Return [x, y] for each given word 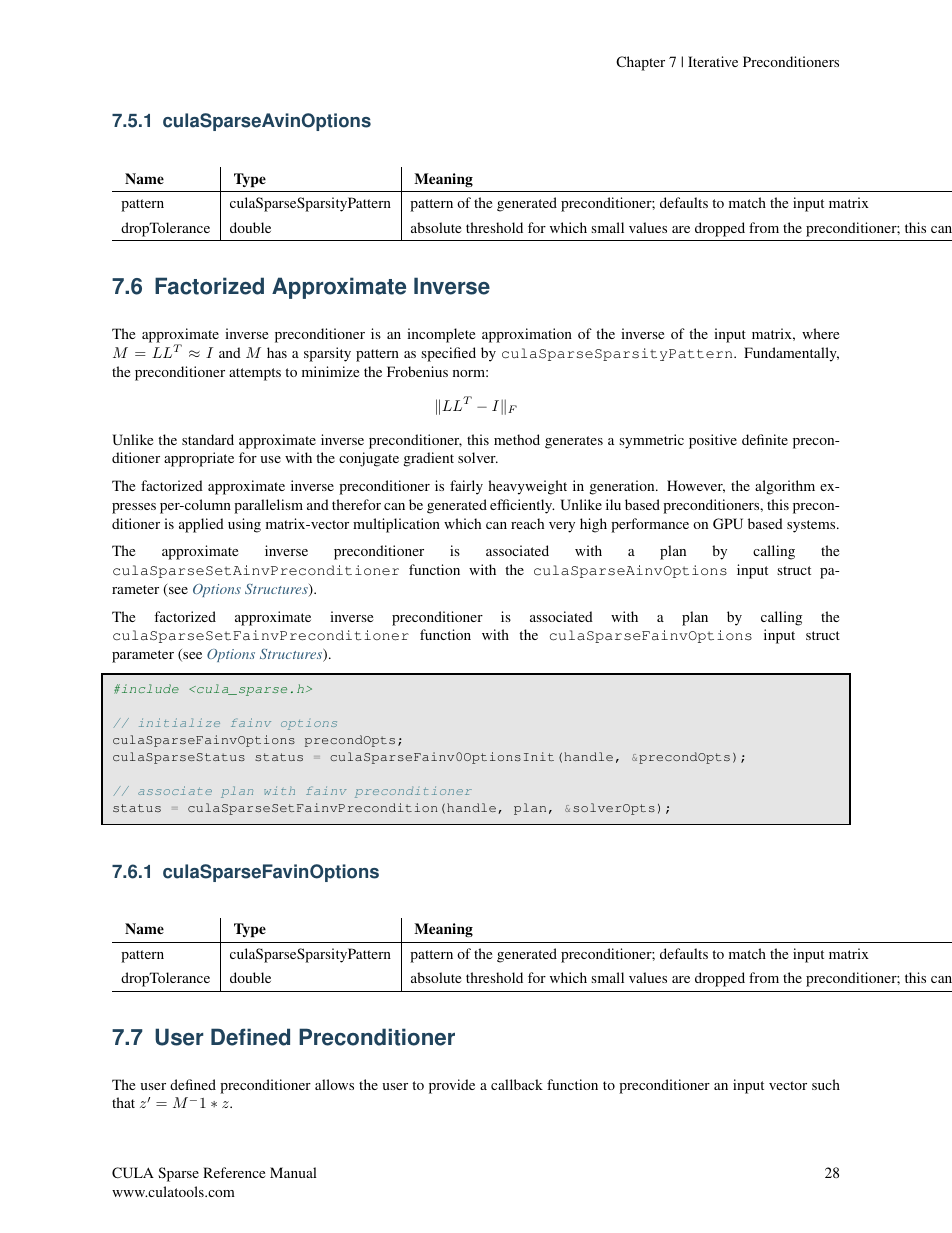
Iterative [713, 61]
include [149, 688]
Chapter [640, 63]
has [277, 352]
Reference [234, 1172]
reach [527, 523]
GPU [728, 523]
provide [452, 1086]
